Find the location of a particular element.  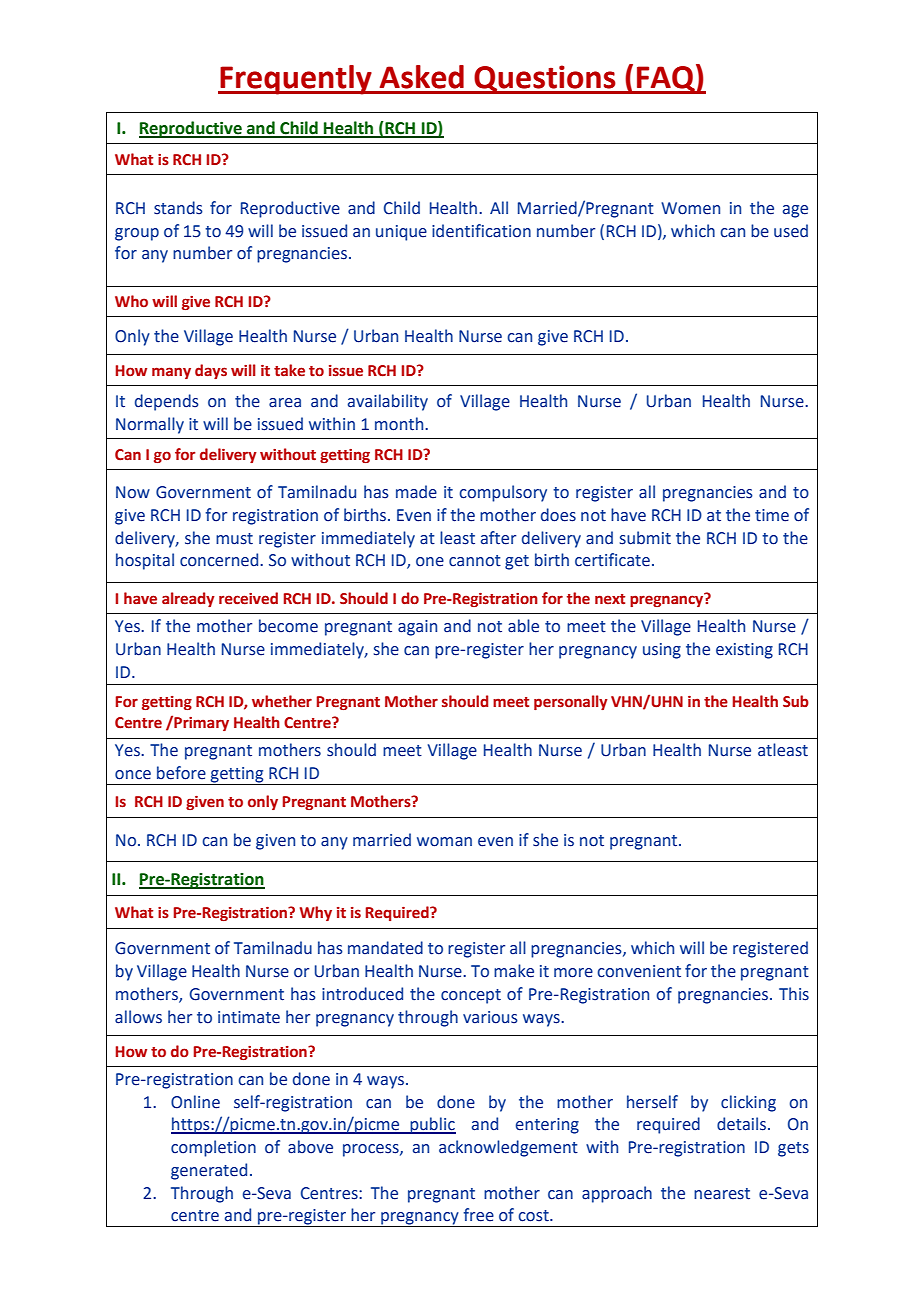

Asked is located at coordinates (422, 77).
